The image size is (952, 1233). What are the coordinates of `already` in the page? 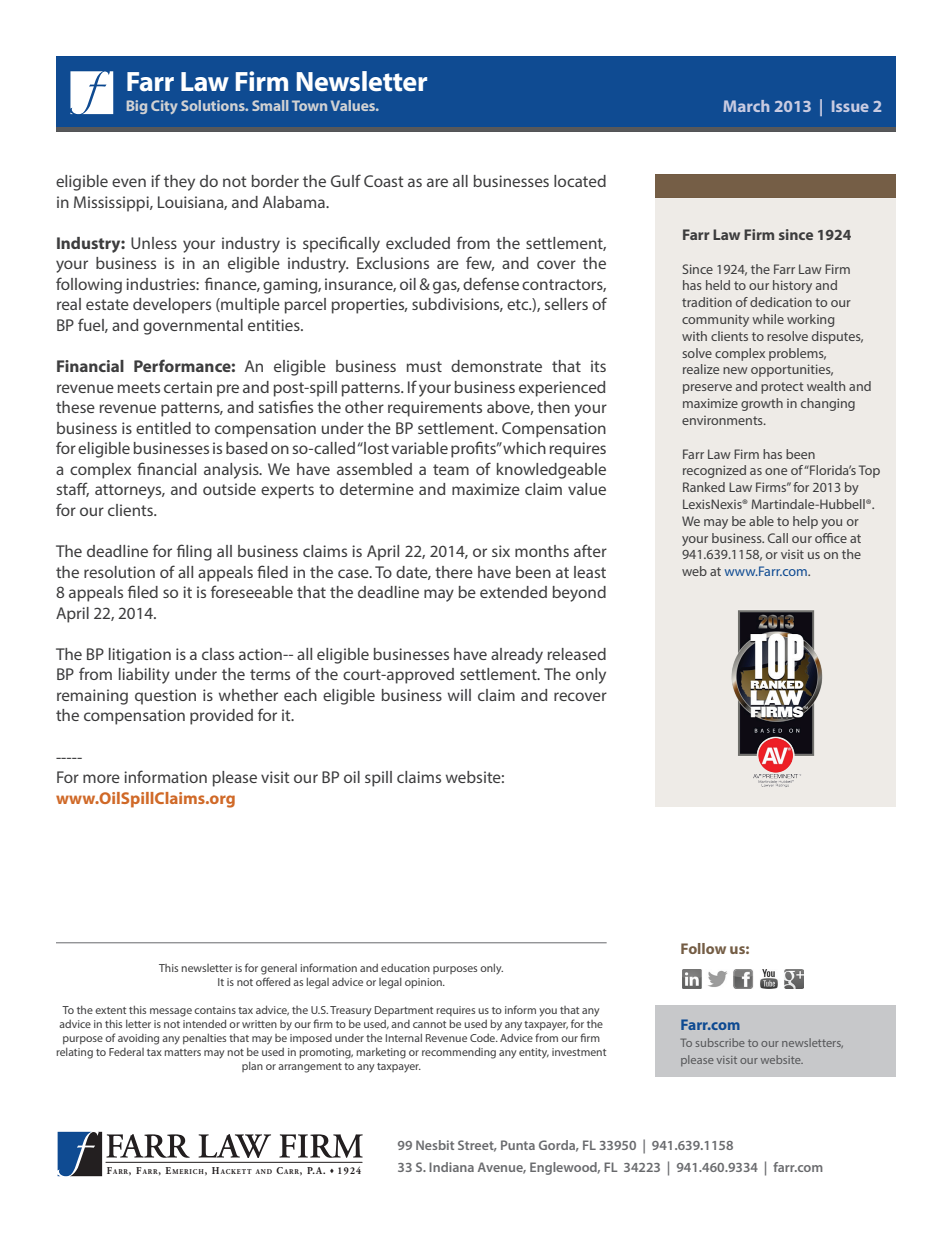 It's located at (517, 656).
